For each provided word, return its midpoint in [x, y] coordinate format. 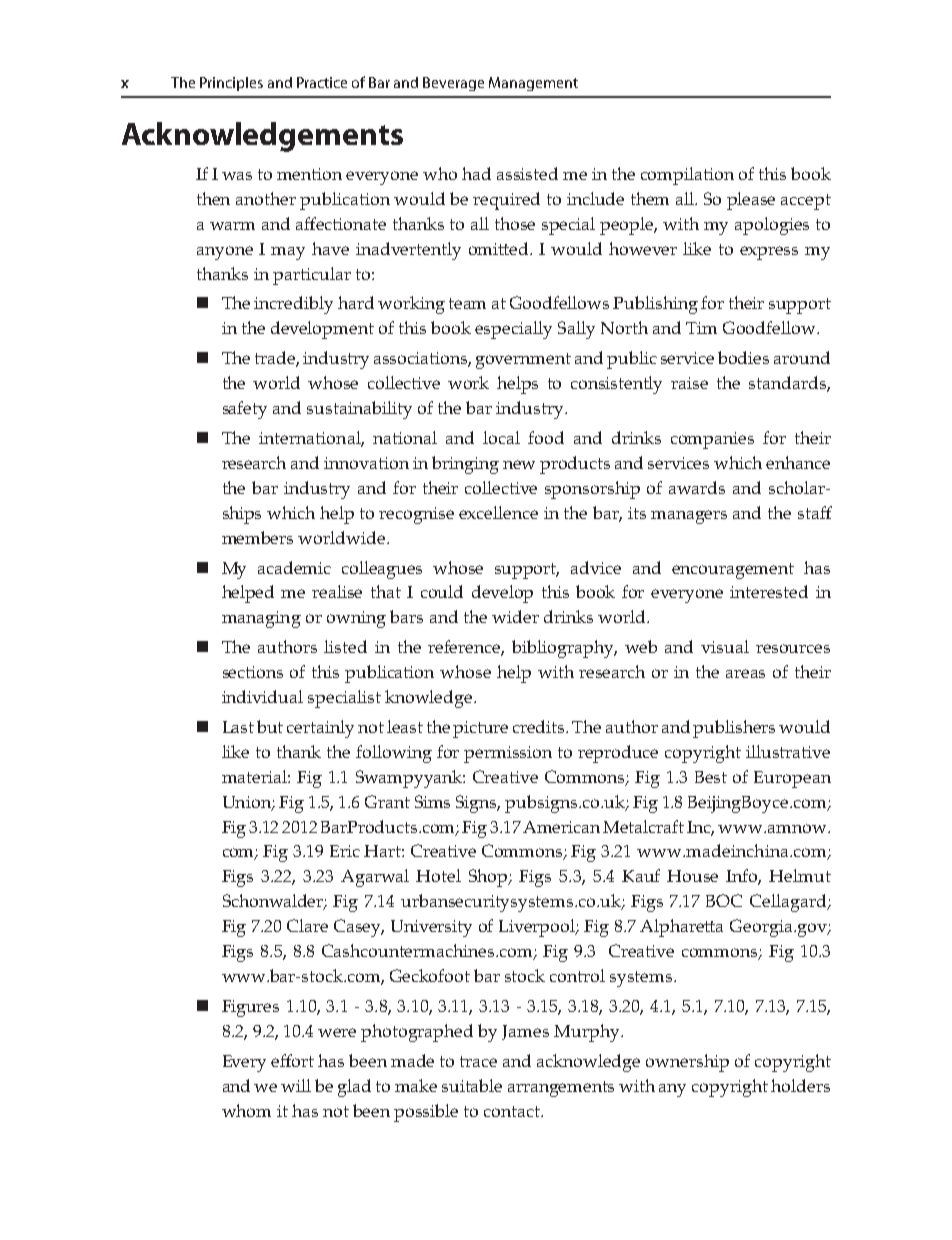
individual [262, 696]
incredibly [293, 305]
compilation [687, 176]
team [467, 303]
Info [743, 877]
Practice [322, 82]
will [296, 1085]
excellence [498, 512]
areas [745, 673]
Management [533, 84]
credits [540, 726]
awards [697, 487]
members [257, 537]
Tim [701, 328]
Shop [489, 878]
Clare [307, 925]
